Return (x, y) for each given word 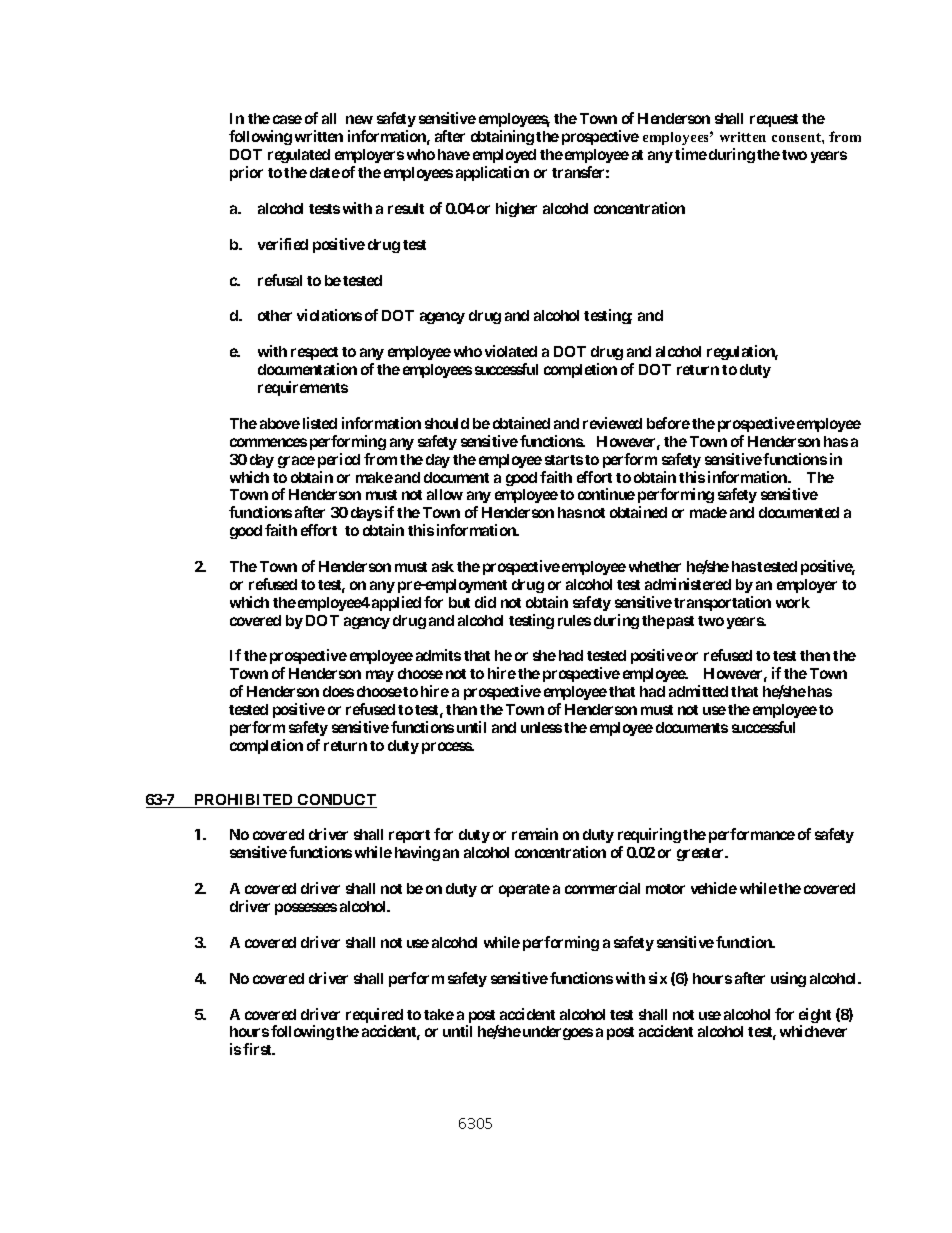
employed (504, 156)
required (374, 1017)
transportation (722, 603)
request (774, 120)
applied (396, 603)
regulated (299, 156)
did (485, 602)
